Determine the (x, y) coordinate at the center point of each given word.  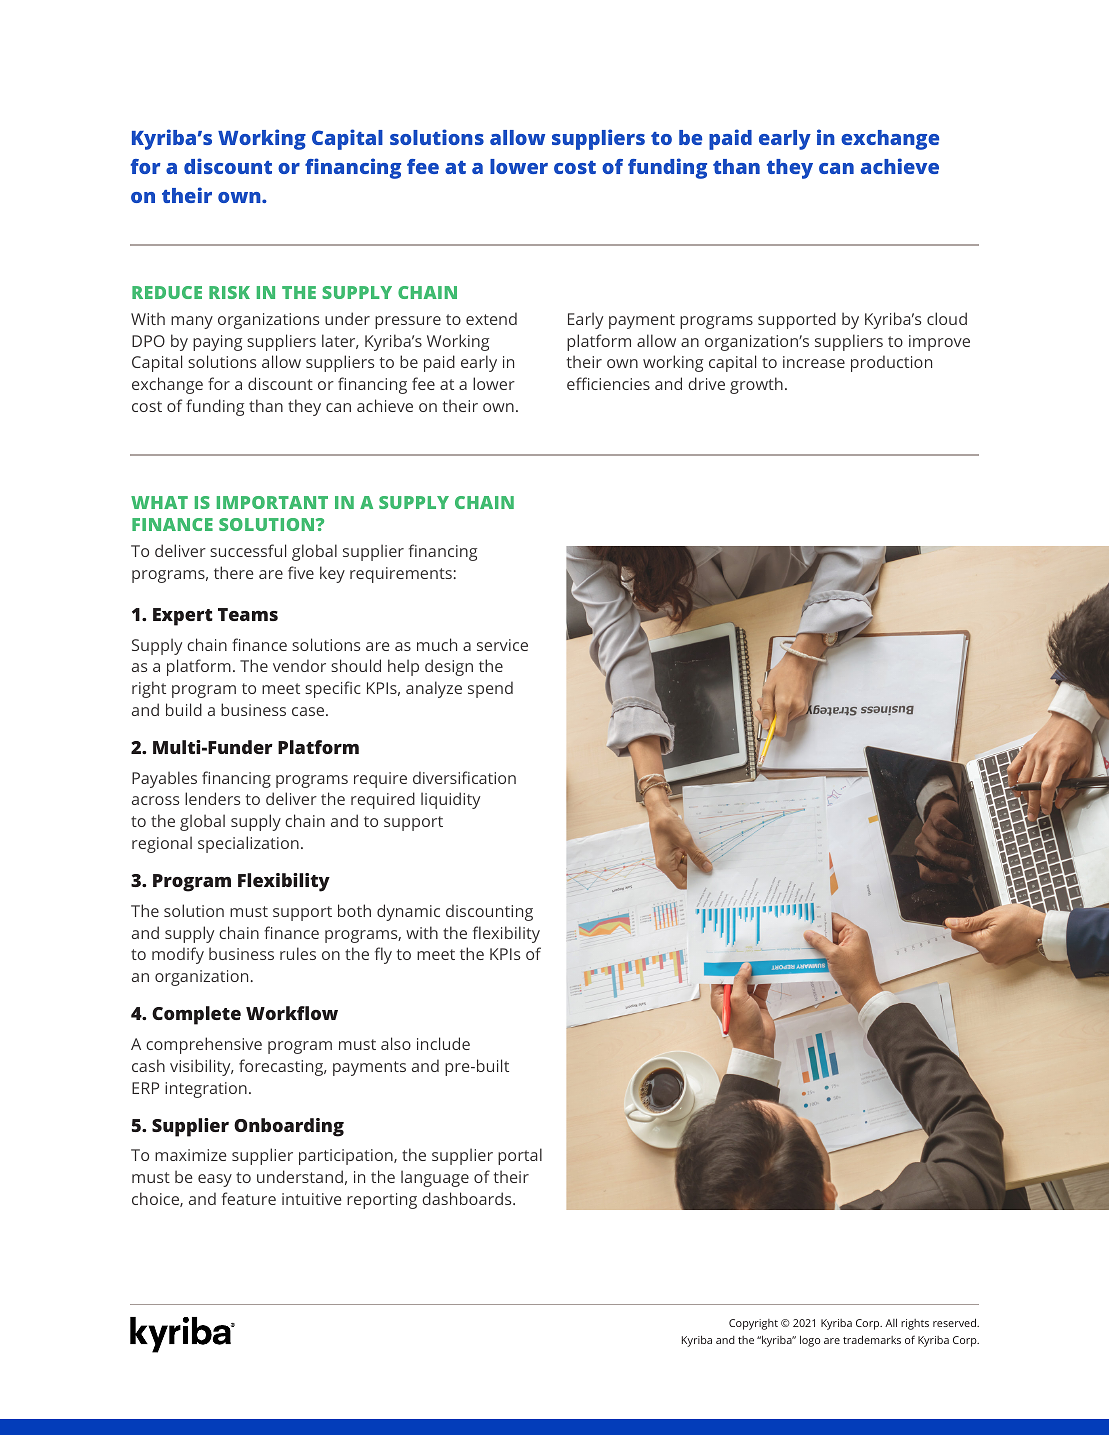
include (443, 1043)
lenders (212, 798)
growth (756, 385)
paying (217, 343)
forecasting (282, 1067)
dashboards (468, 1198)
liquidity (450, 800)
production (891, 363)
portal (520, 1156)
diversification (464, 777)
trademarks (872, 1339)
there (234, 572)
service (502, 645)
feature (249, 1198)
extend (491, 318)
